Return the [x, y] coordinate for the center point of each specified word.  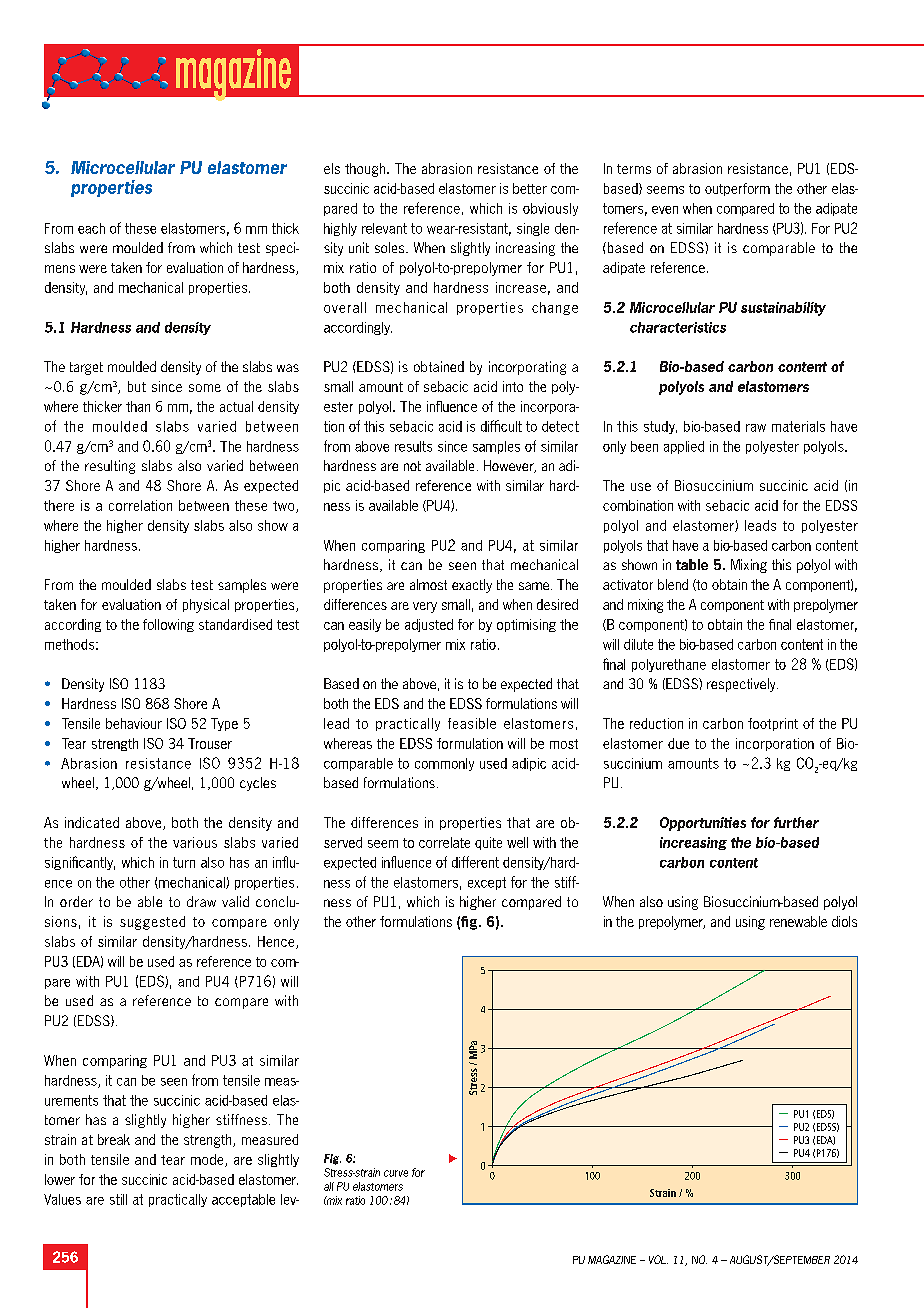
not [412, 466]
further [796, 822]
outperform [737, 189]
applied [684, 447]
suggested [152, 923]
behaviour [134, 723]
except [487, 883]
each [91, 228]
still [118, 1199]
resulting [110, 467]
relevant [384, 228]
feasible [472, 723]
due [678, 743]
